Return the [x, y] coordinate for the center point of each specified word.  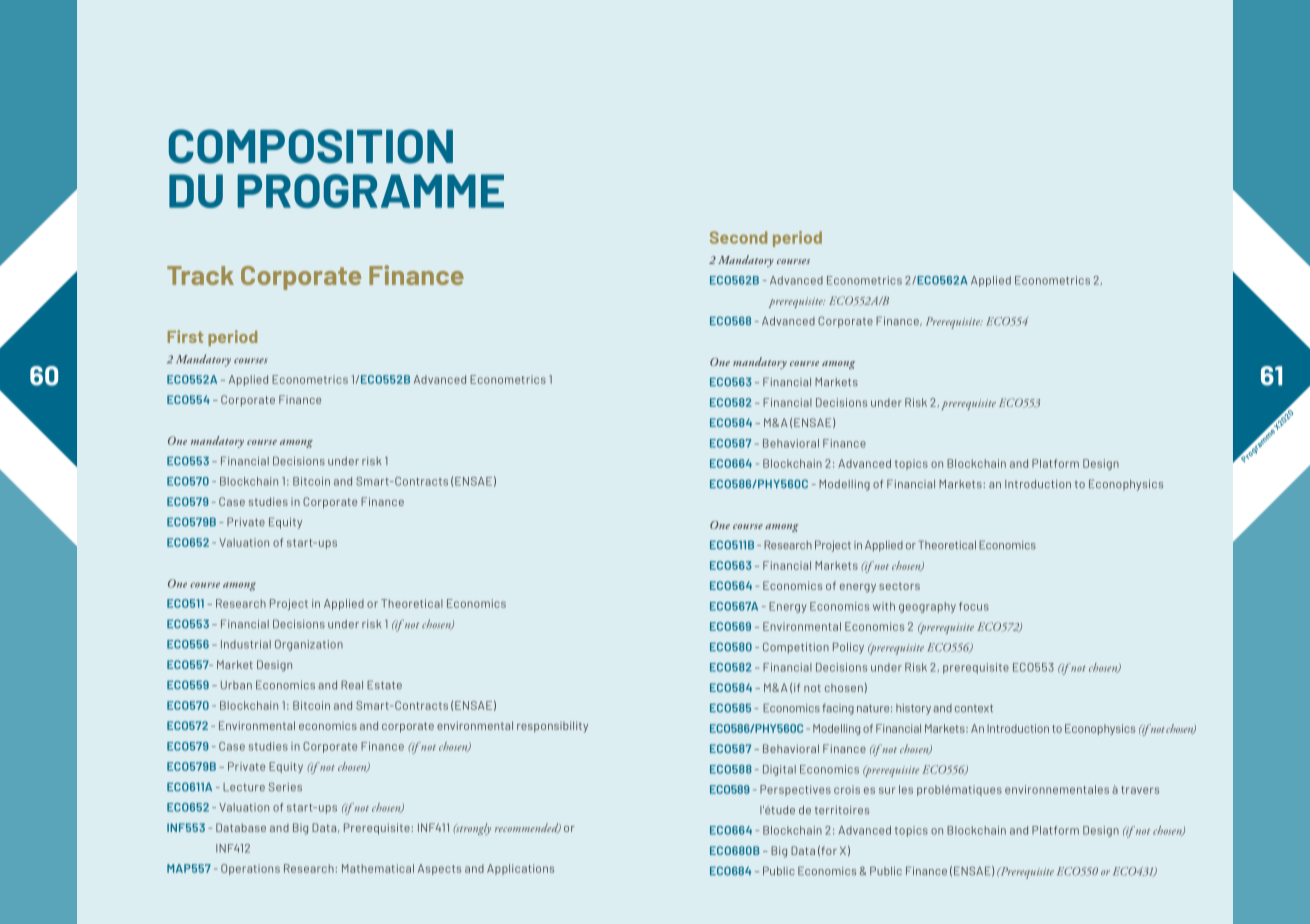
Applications [520, 869]
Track [200, 275]
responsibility [552, 727]
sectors [899, 586]
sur [887, 790]
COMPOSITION [311, 146]
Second [738, 237]
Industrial [246, 644]
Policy [848, 648]
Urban [236, 685]
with [884, 606]
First [185, 336]
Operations [250, 869]
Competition [796, 648]
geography [927, 607]
